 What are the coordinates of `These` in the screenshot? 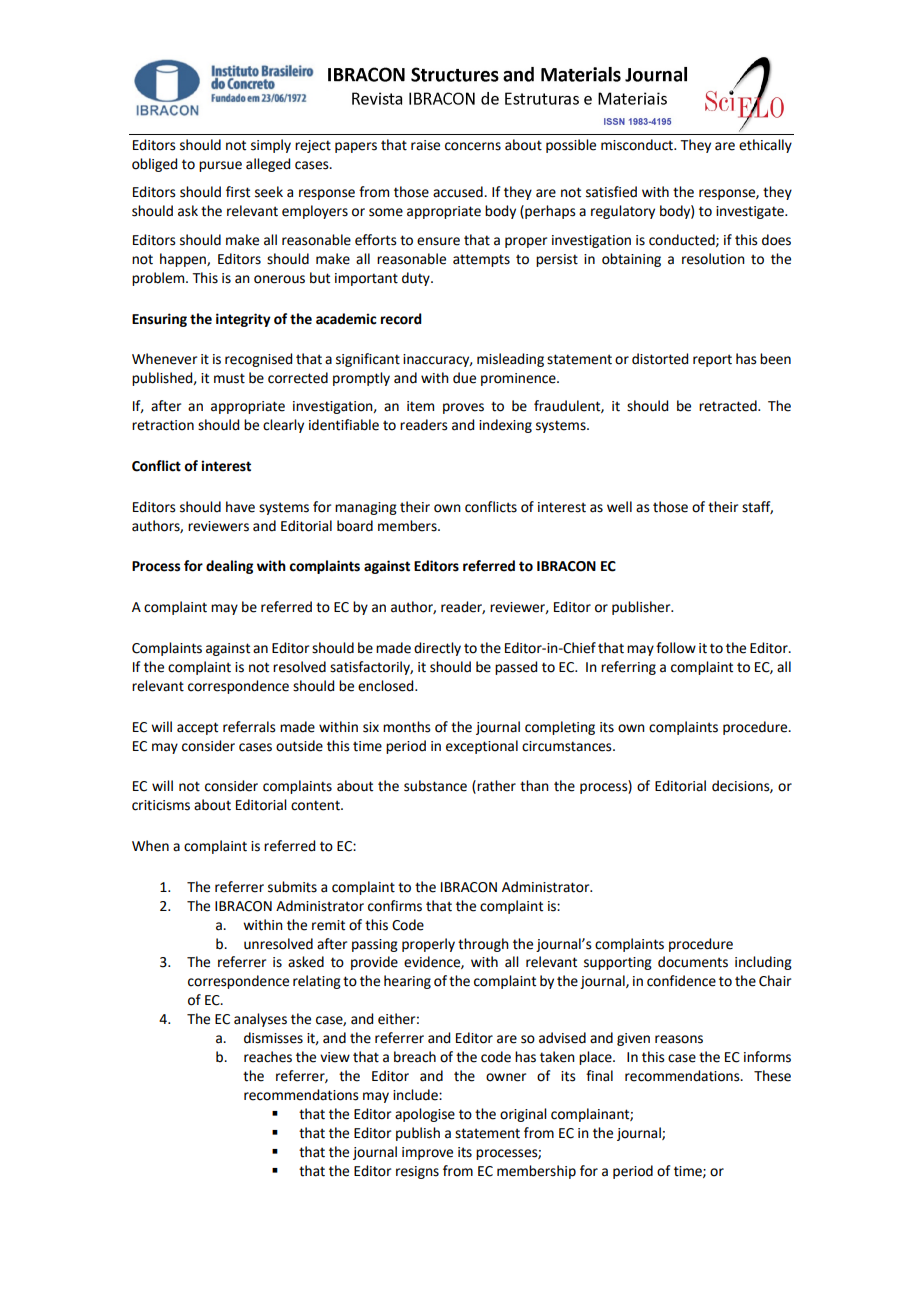 It's located at (772, 1076).
